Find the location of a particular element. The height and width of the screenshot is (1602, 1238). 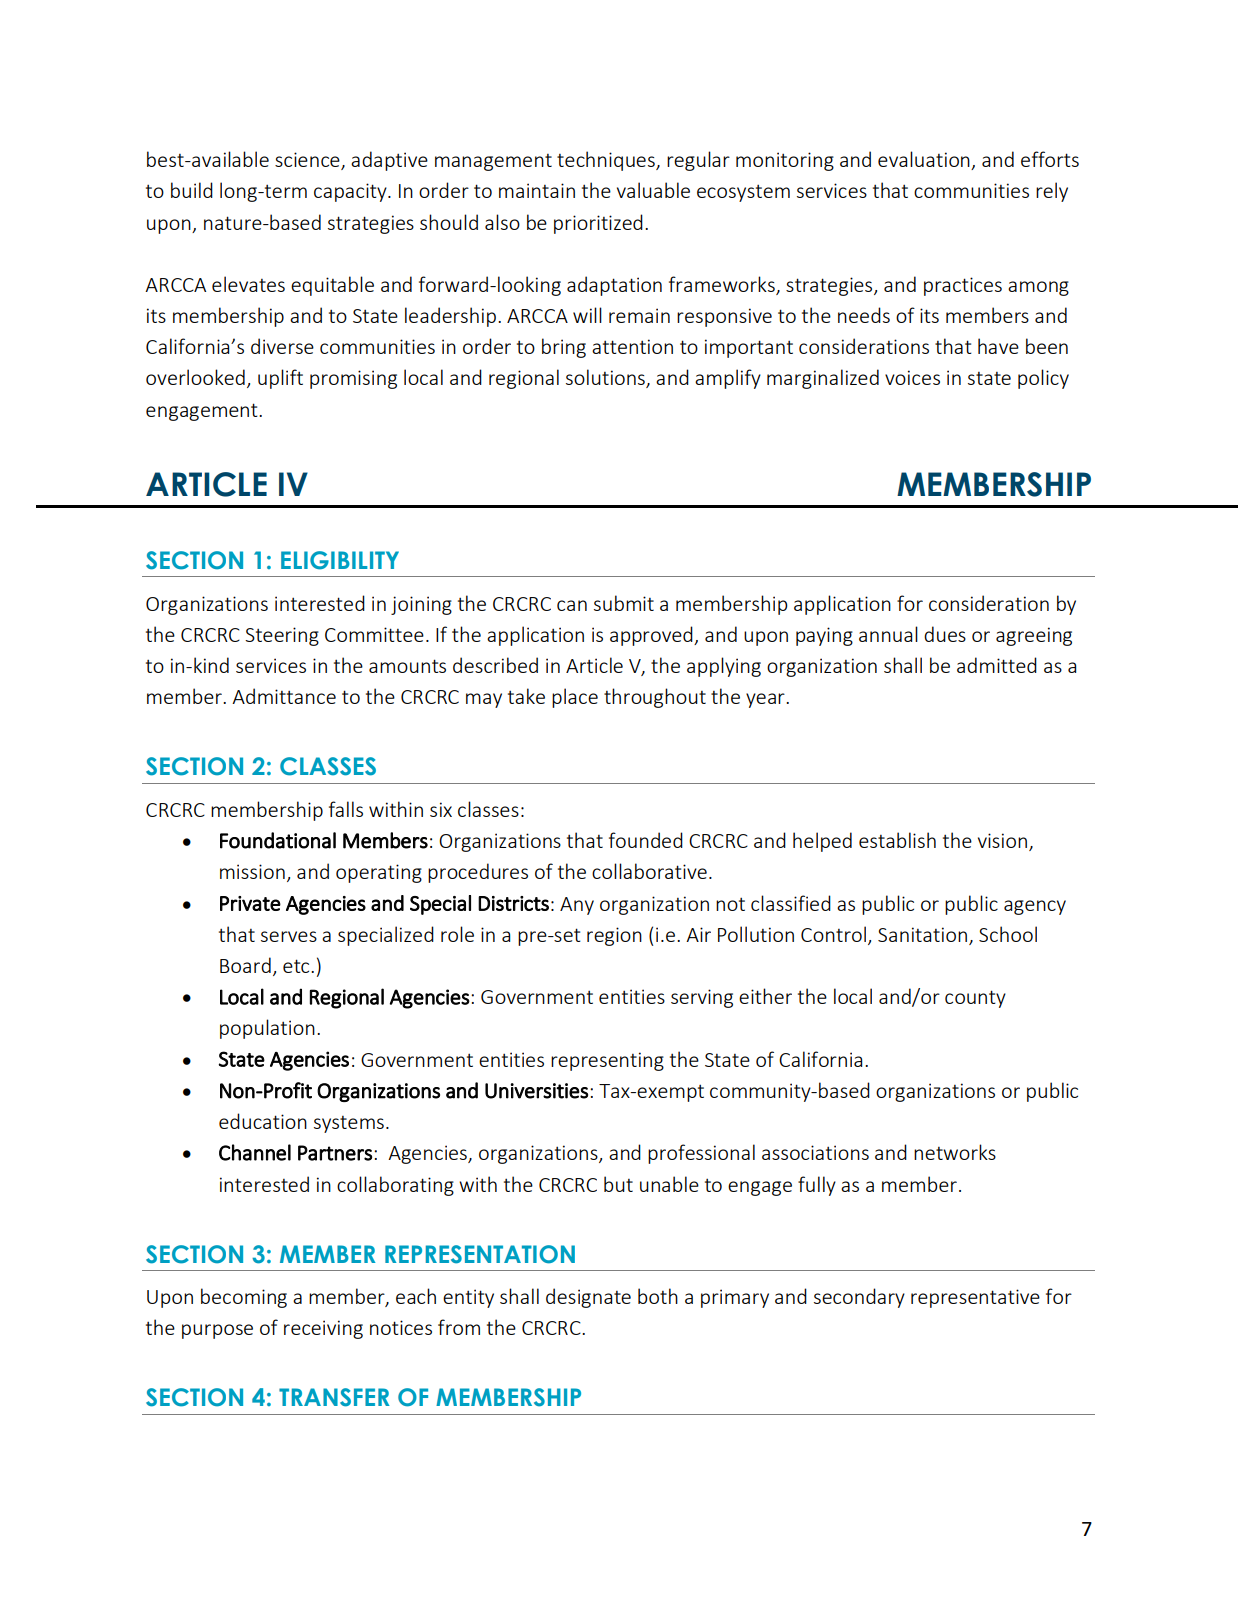

Steering is located at coordinates (282, 636).
